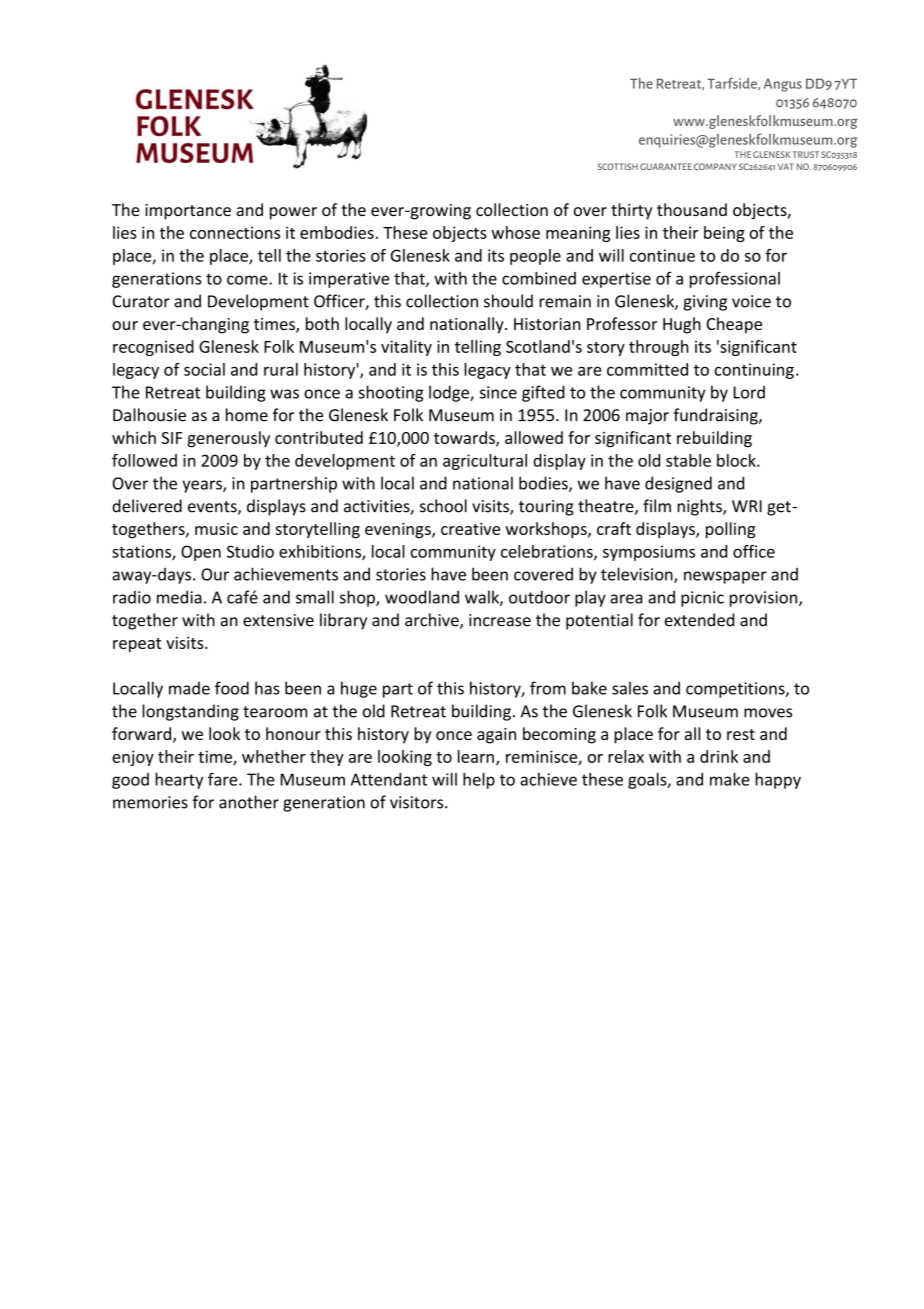 The width and height of the screenshot is (924, 1309). I want to click on come, so click(248, 280).
